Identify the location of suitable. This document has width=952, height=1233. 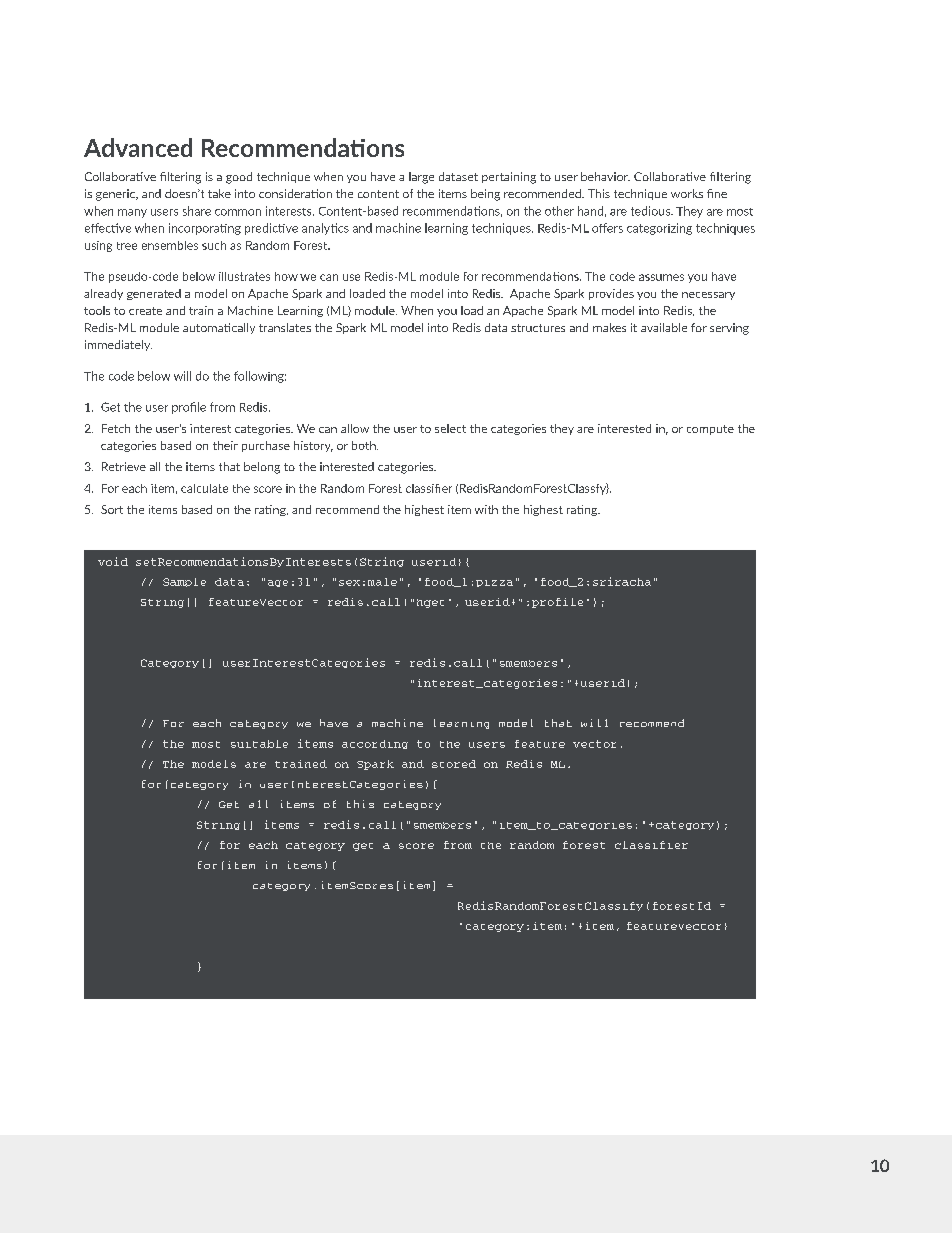
(259, 744).
